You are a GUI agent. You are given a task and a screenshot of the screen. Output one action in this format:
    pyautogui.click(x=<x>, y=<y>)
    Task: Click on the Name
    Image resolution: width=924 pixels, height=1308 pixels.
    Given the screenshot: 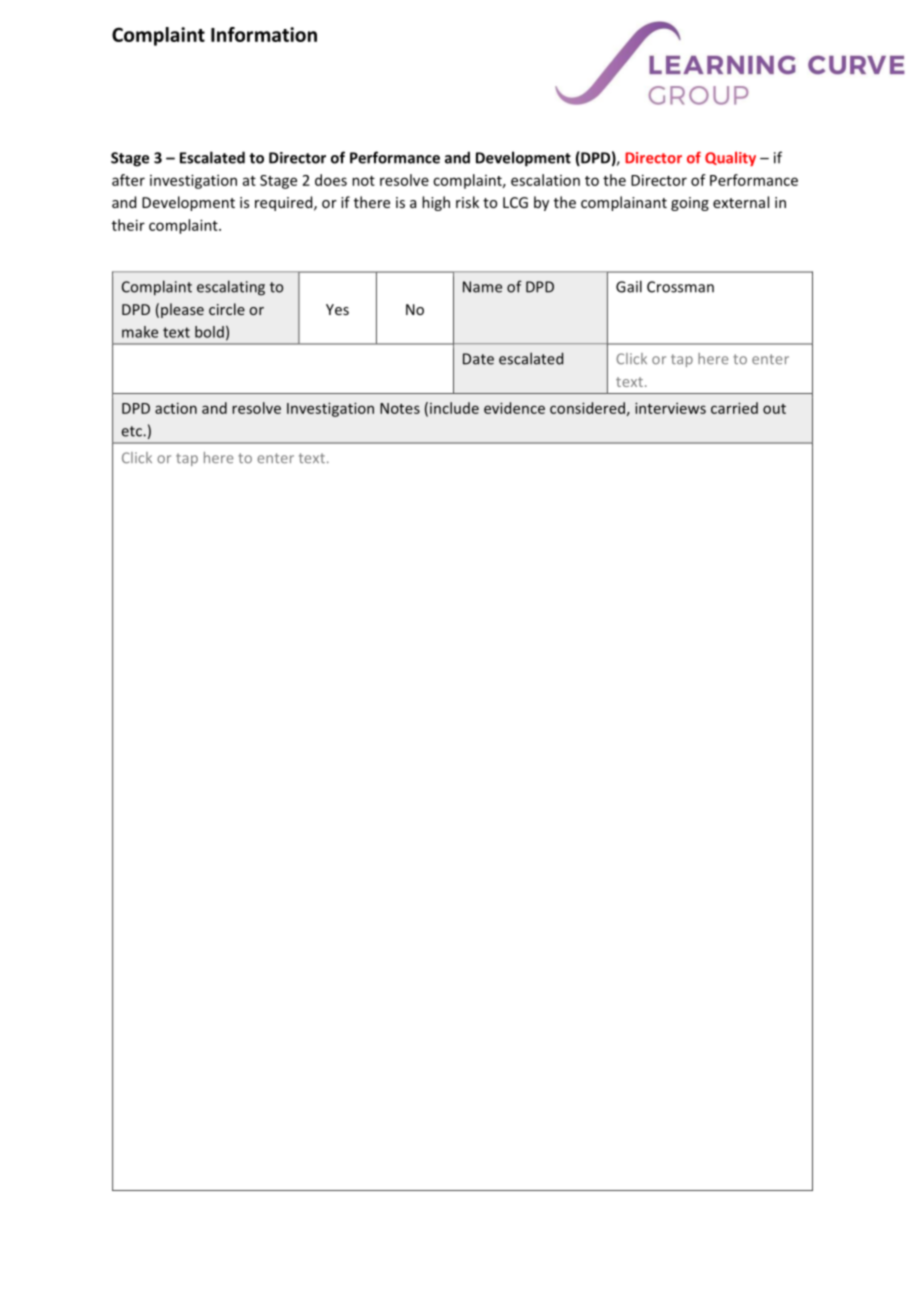 What is the action you would take?
    pyautogui.click(x=482, y=287)
